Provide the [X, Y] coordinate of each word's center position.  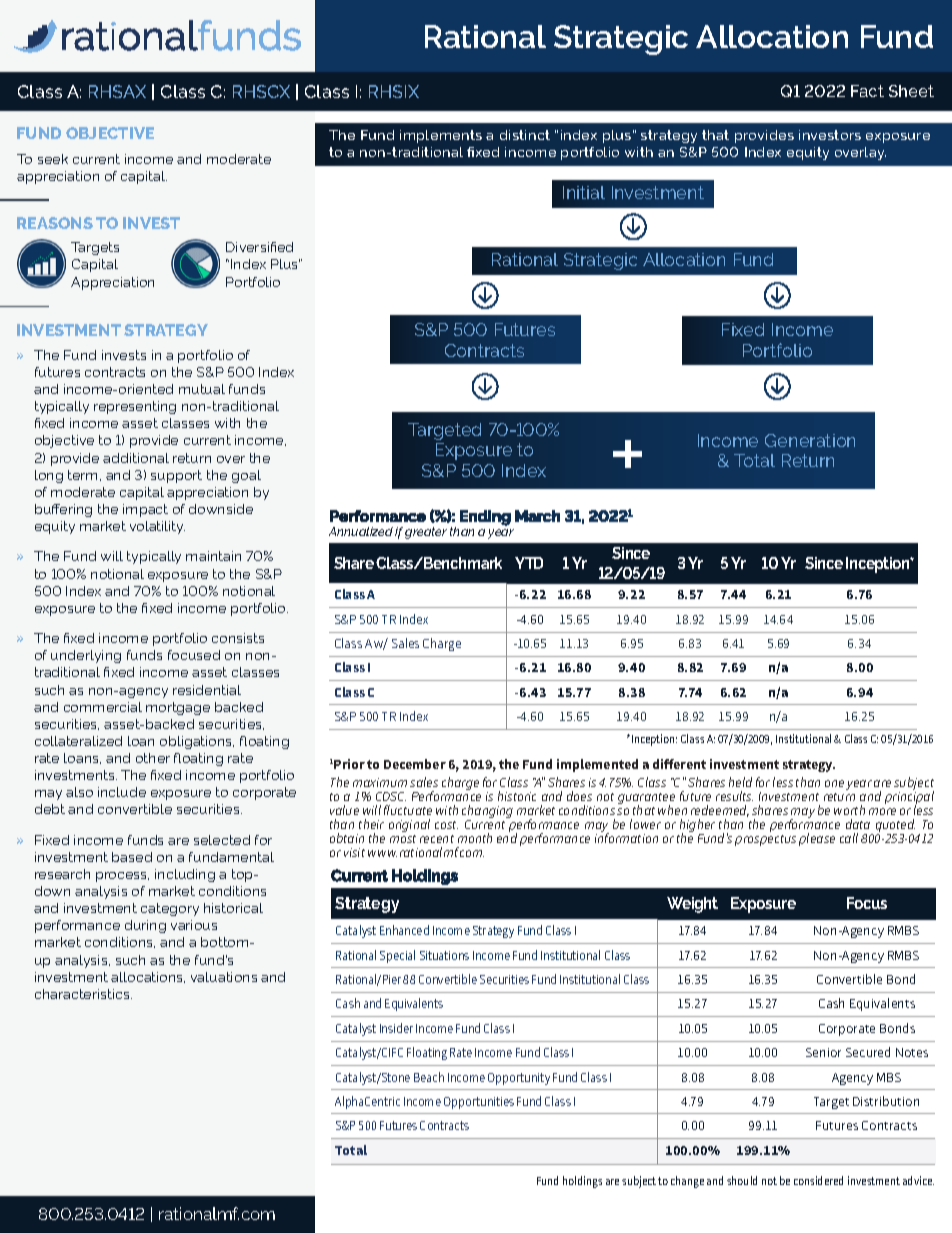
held [740, 782]
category [170, 909]
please [817, 839]
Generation [810, 440]
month [475, 838]
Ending [485, 518]
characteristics [83, 994]
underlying [86, 656]
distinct [525, 135]
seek [53, 159]
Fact [867, 91]
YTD [529, 563]
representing [135, 407]
